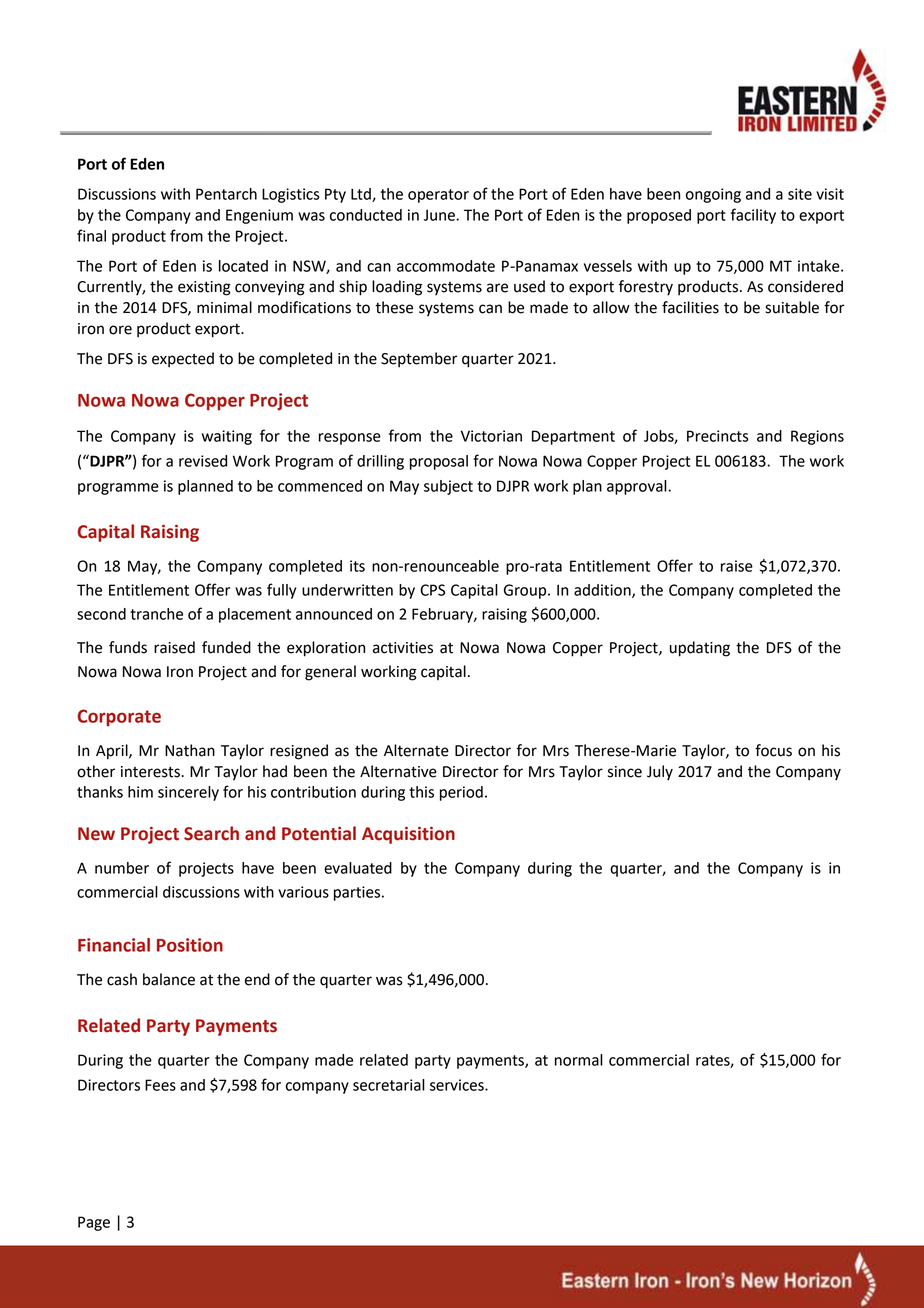 The image size is (924, 1308). I want to click on normal, so click(579, 1060).
